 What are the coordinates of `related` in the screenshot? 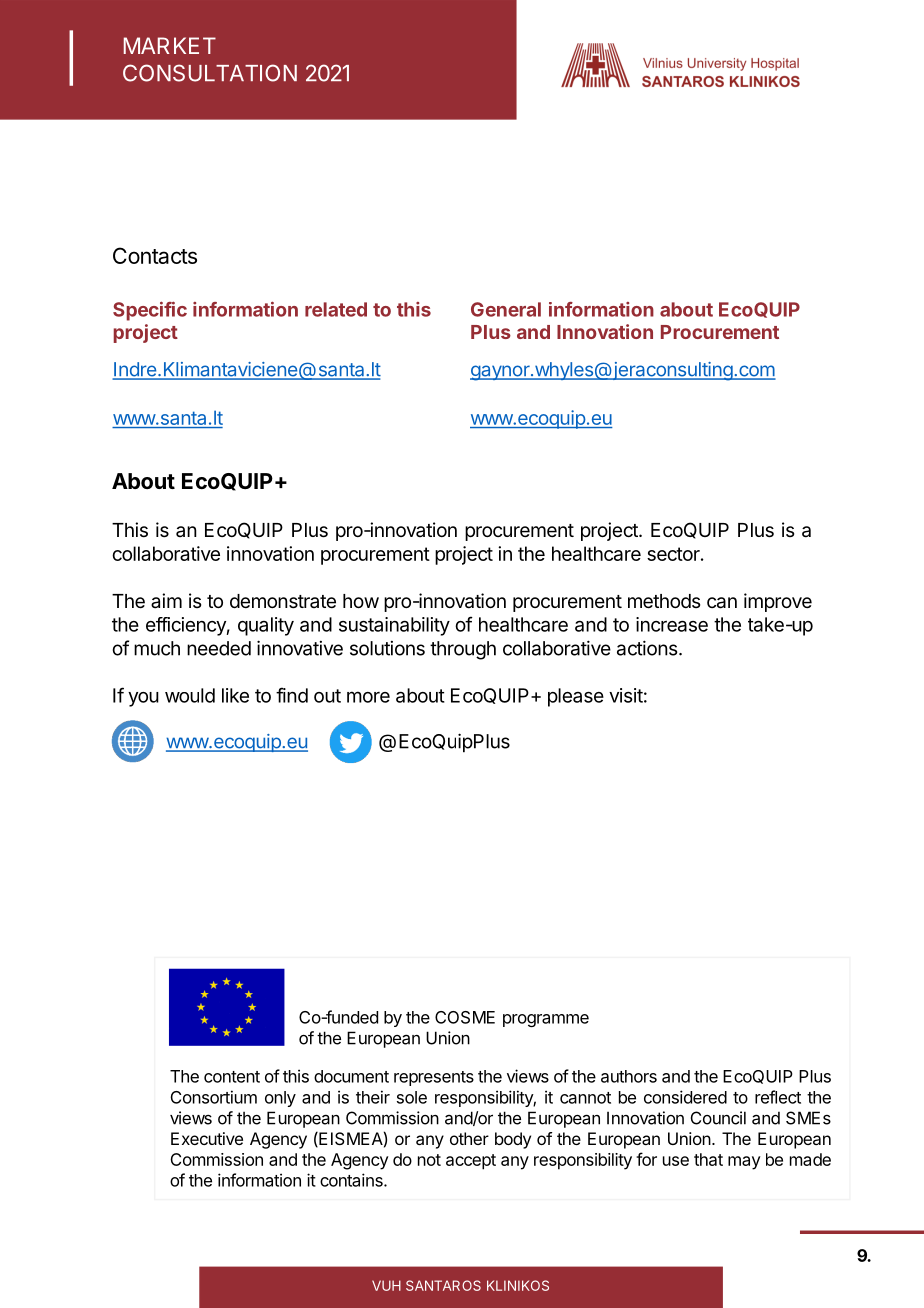 It's located at (336, 309).
